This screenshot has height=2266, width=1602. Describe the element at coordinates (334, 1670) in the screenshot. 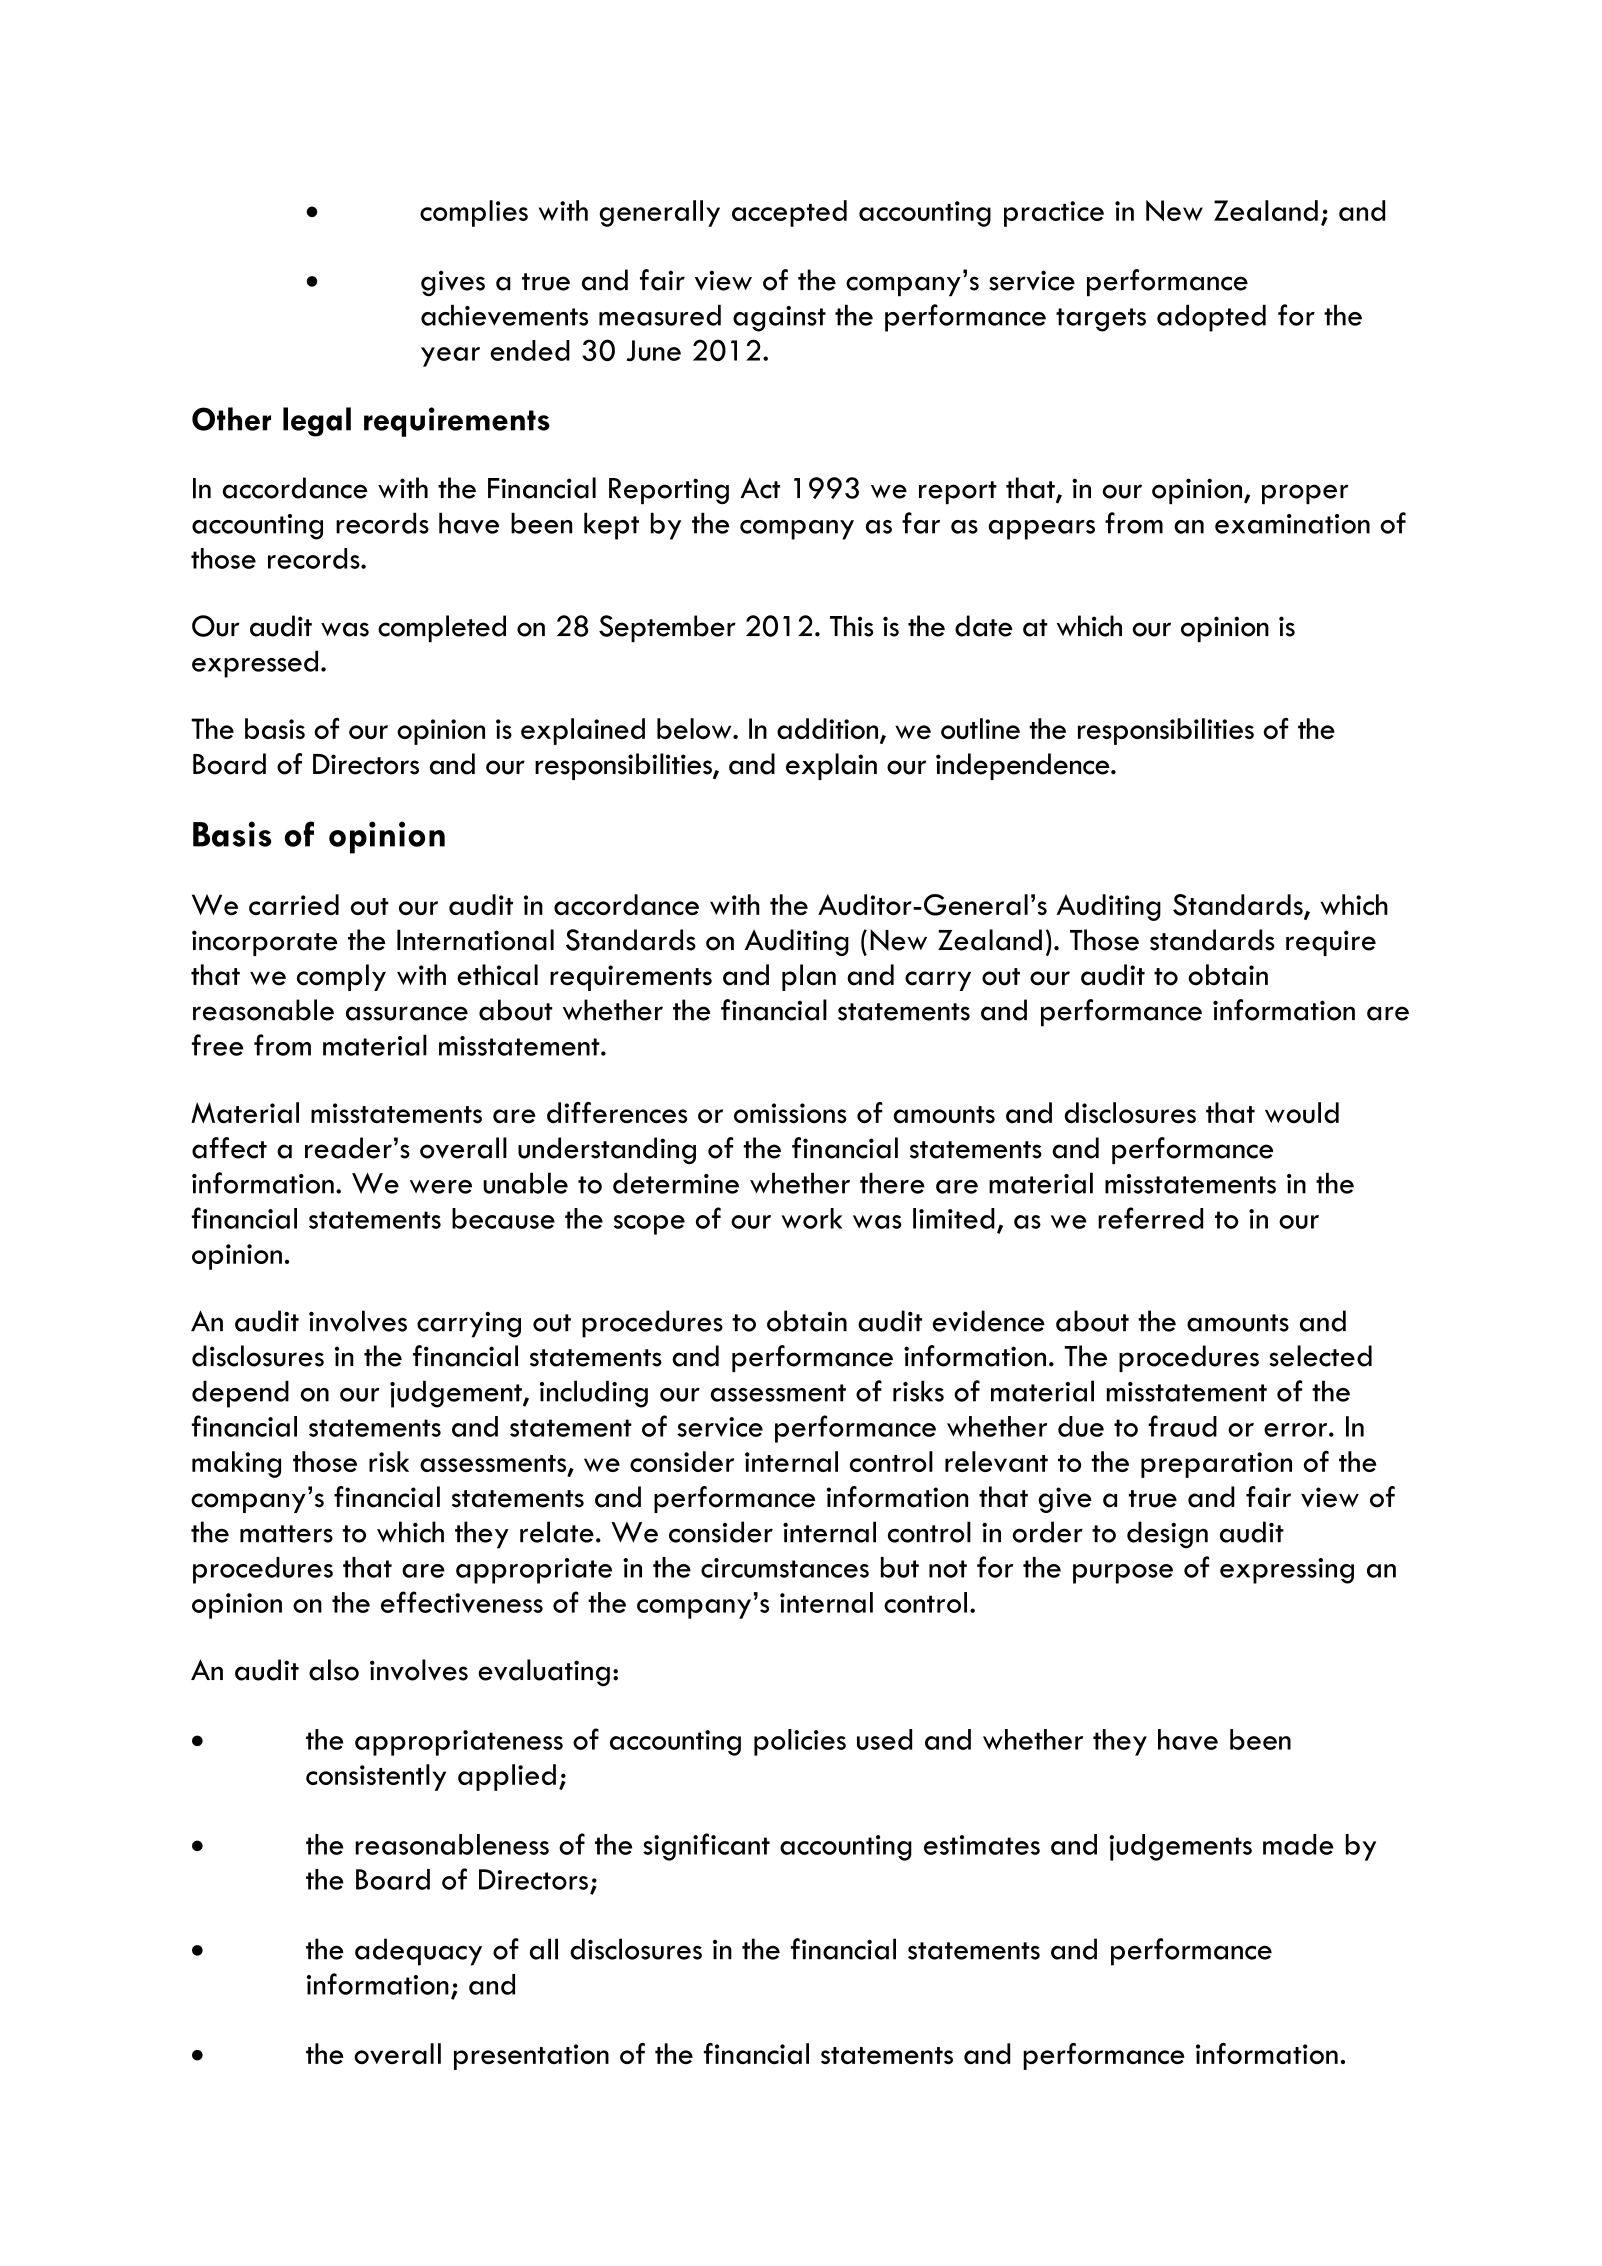

I see `also` at that location.
